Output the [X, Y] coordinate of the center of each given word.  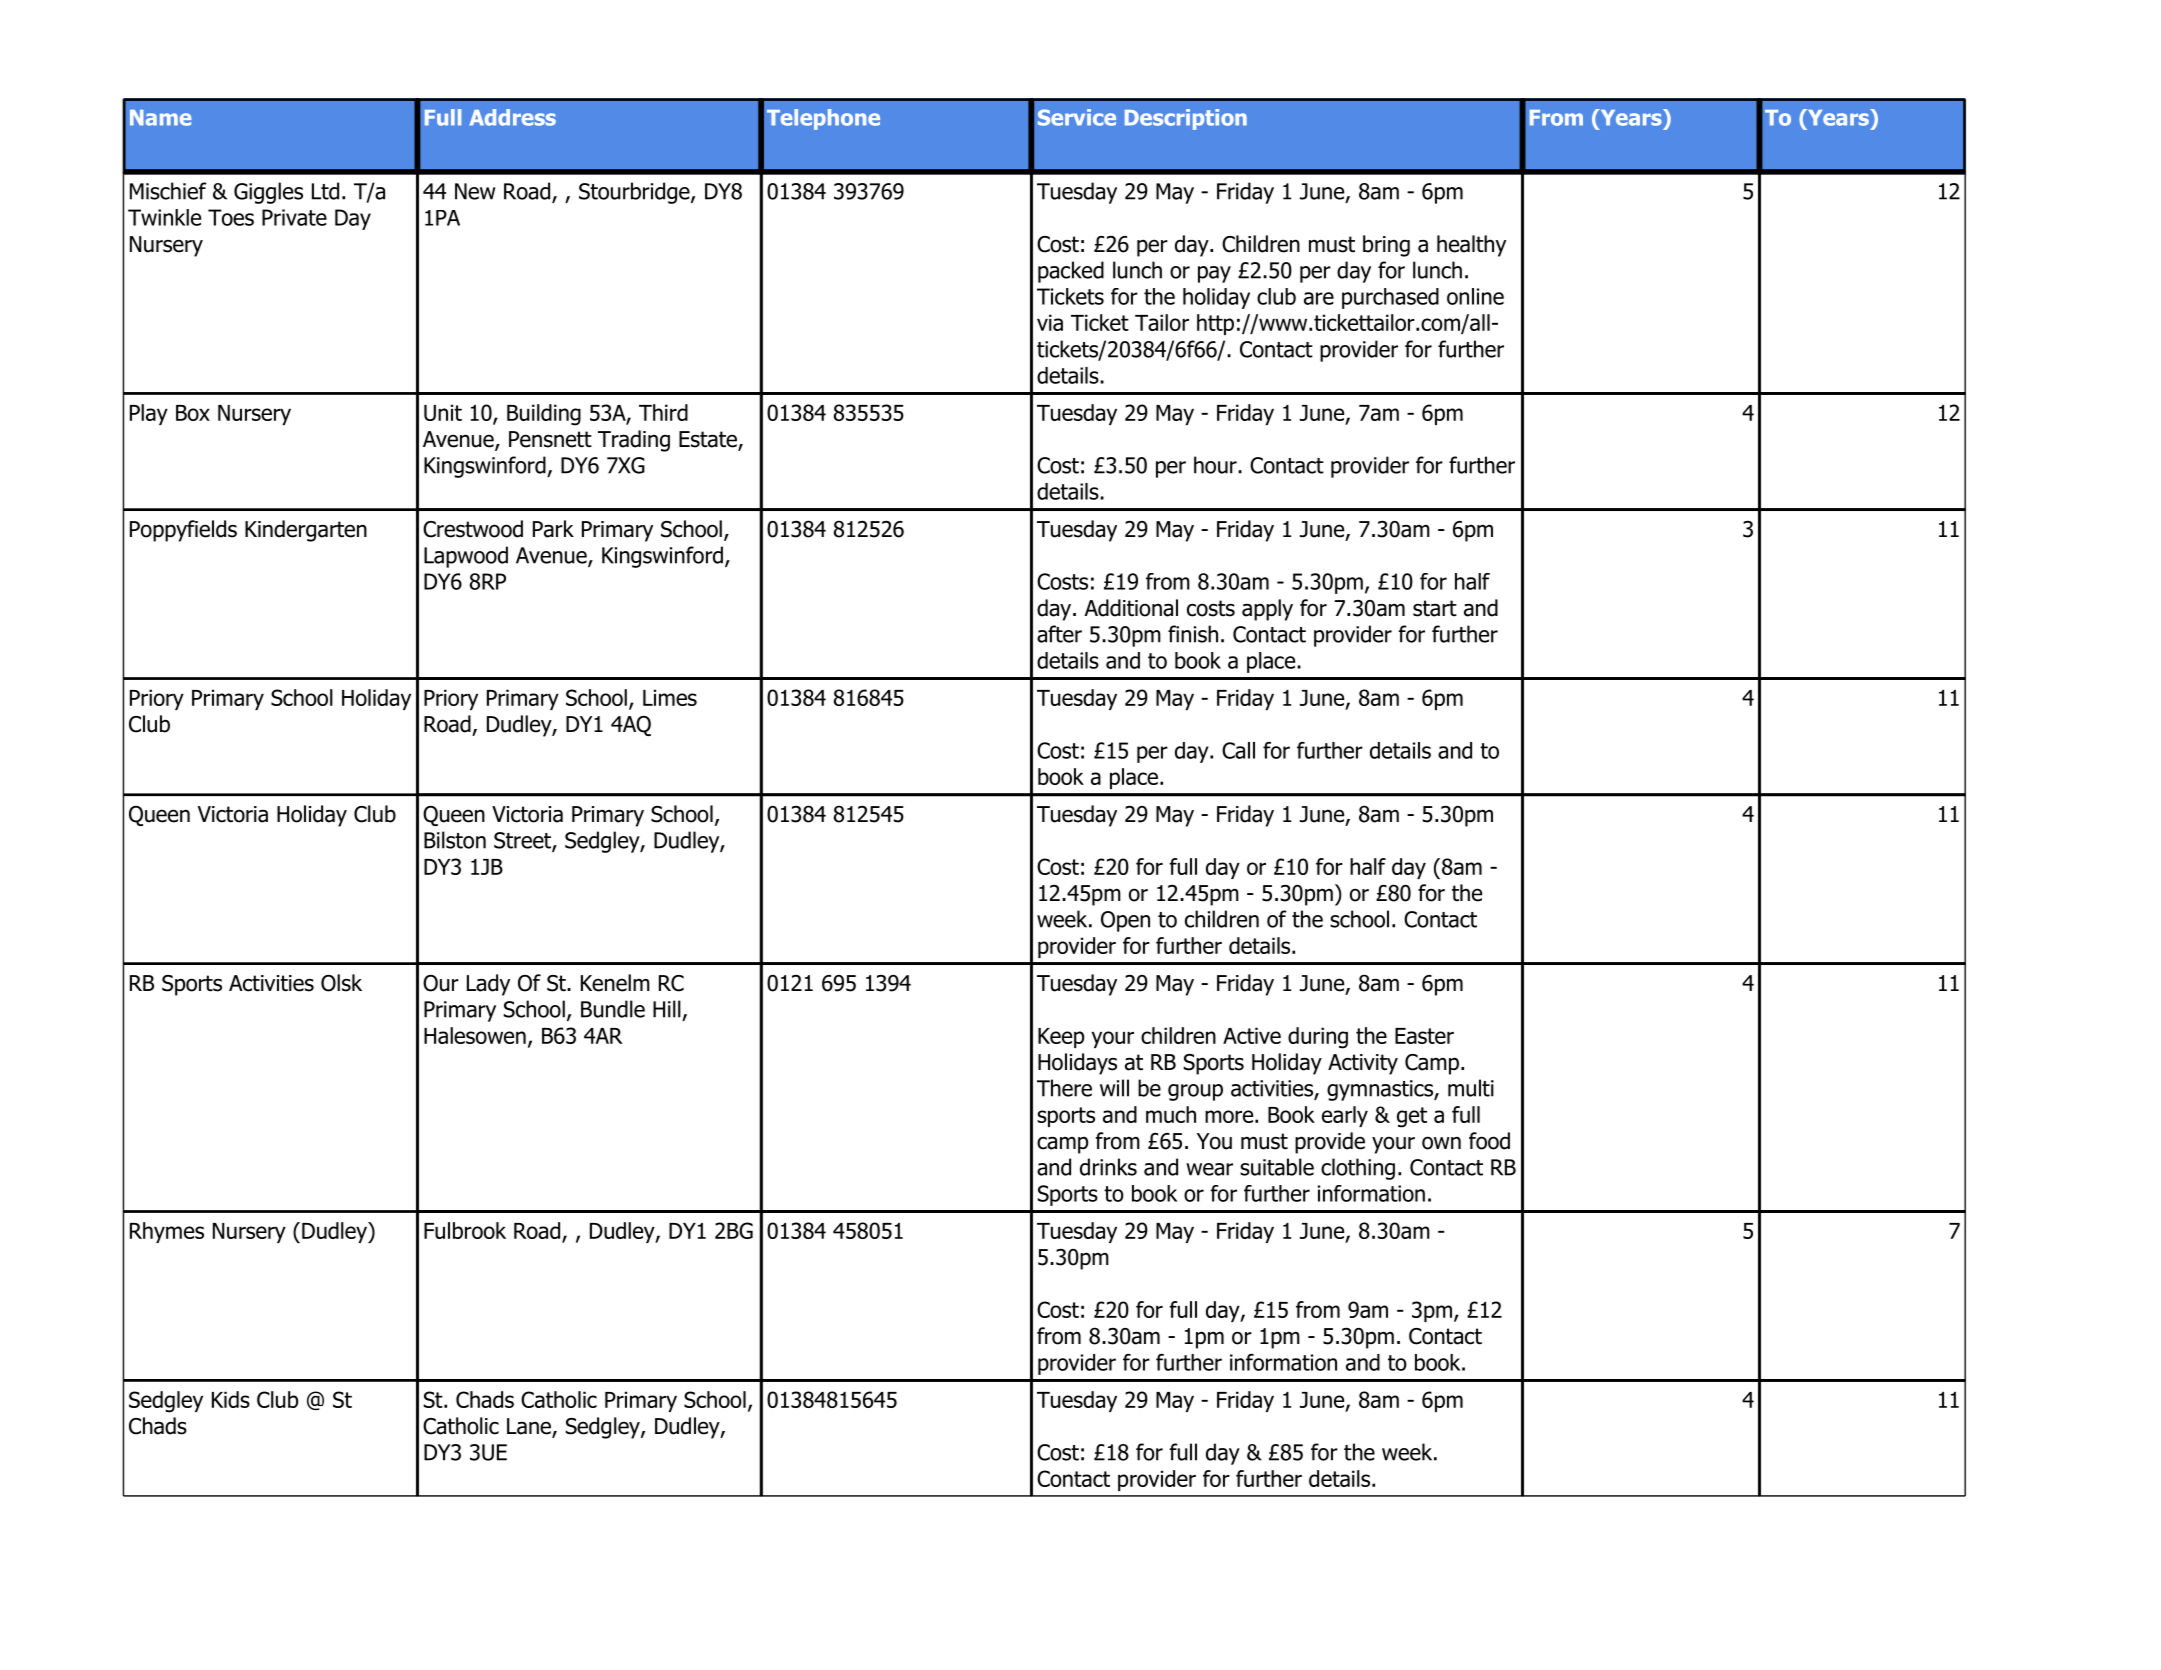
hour [1216, 465]
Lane [530, 1427]
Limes [670, 697]
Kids [231, 1399]
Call [1238, 750]
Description [1186, 119]
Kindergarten [306, 531]
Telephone [823, 119]
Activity [1363, 1064]
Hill [667, 1009]
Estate [709, 440]
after [1059, 634]
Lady [488, 985]
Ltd [325, 191]
